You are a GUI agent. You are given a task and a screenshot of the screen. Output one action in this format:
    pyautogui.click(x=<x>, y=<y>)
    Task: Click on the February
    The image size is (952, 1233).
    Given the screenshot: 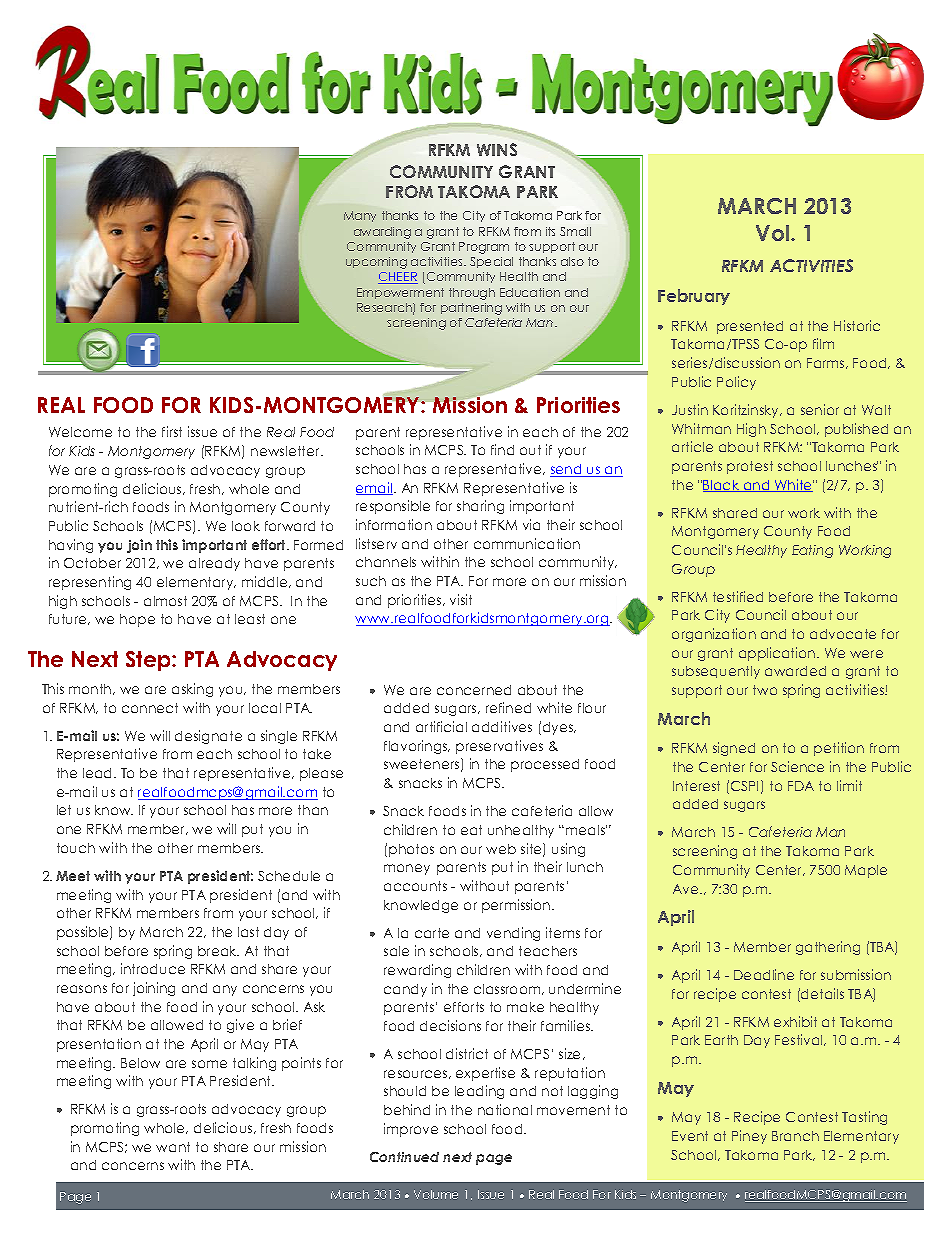 What is the action you would take?
    pyautogui.click(x=694, y=297)
